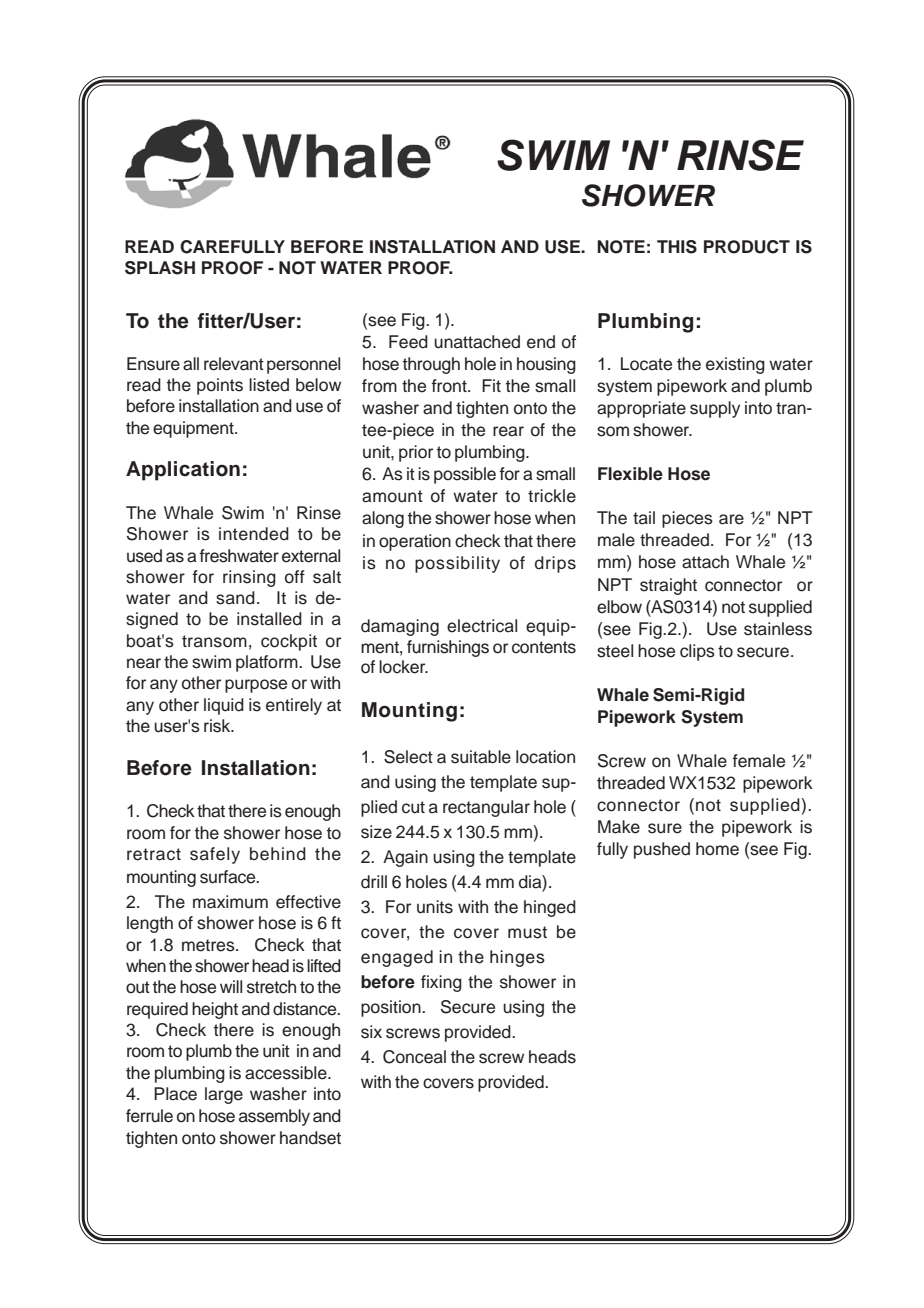 Image resolution: width=924 pixels, height=1308 pixels. Describe the element at coordinates (408, 342) in the screenshot. I see `Feed` at that location.
